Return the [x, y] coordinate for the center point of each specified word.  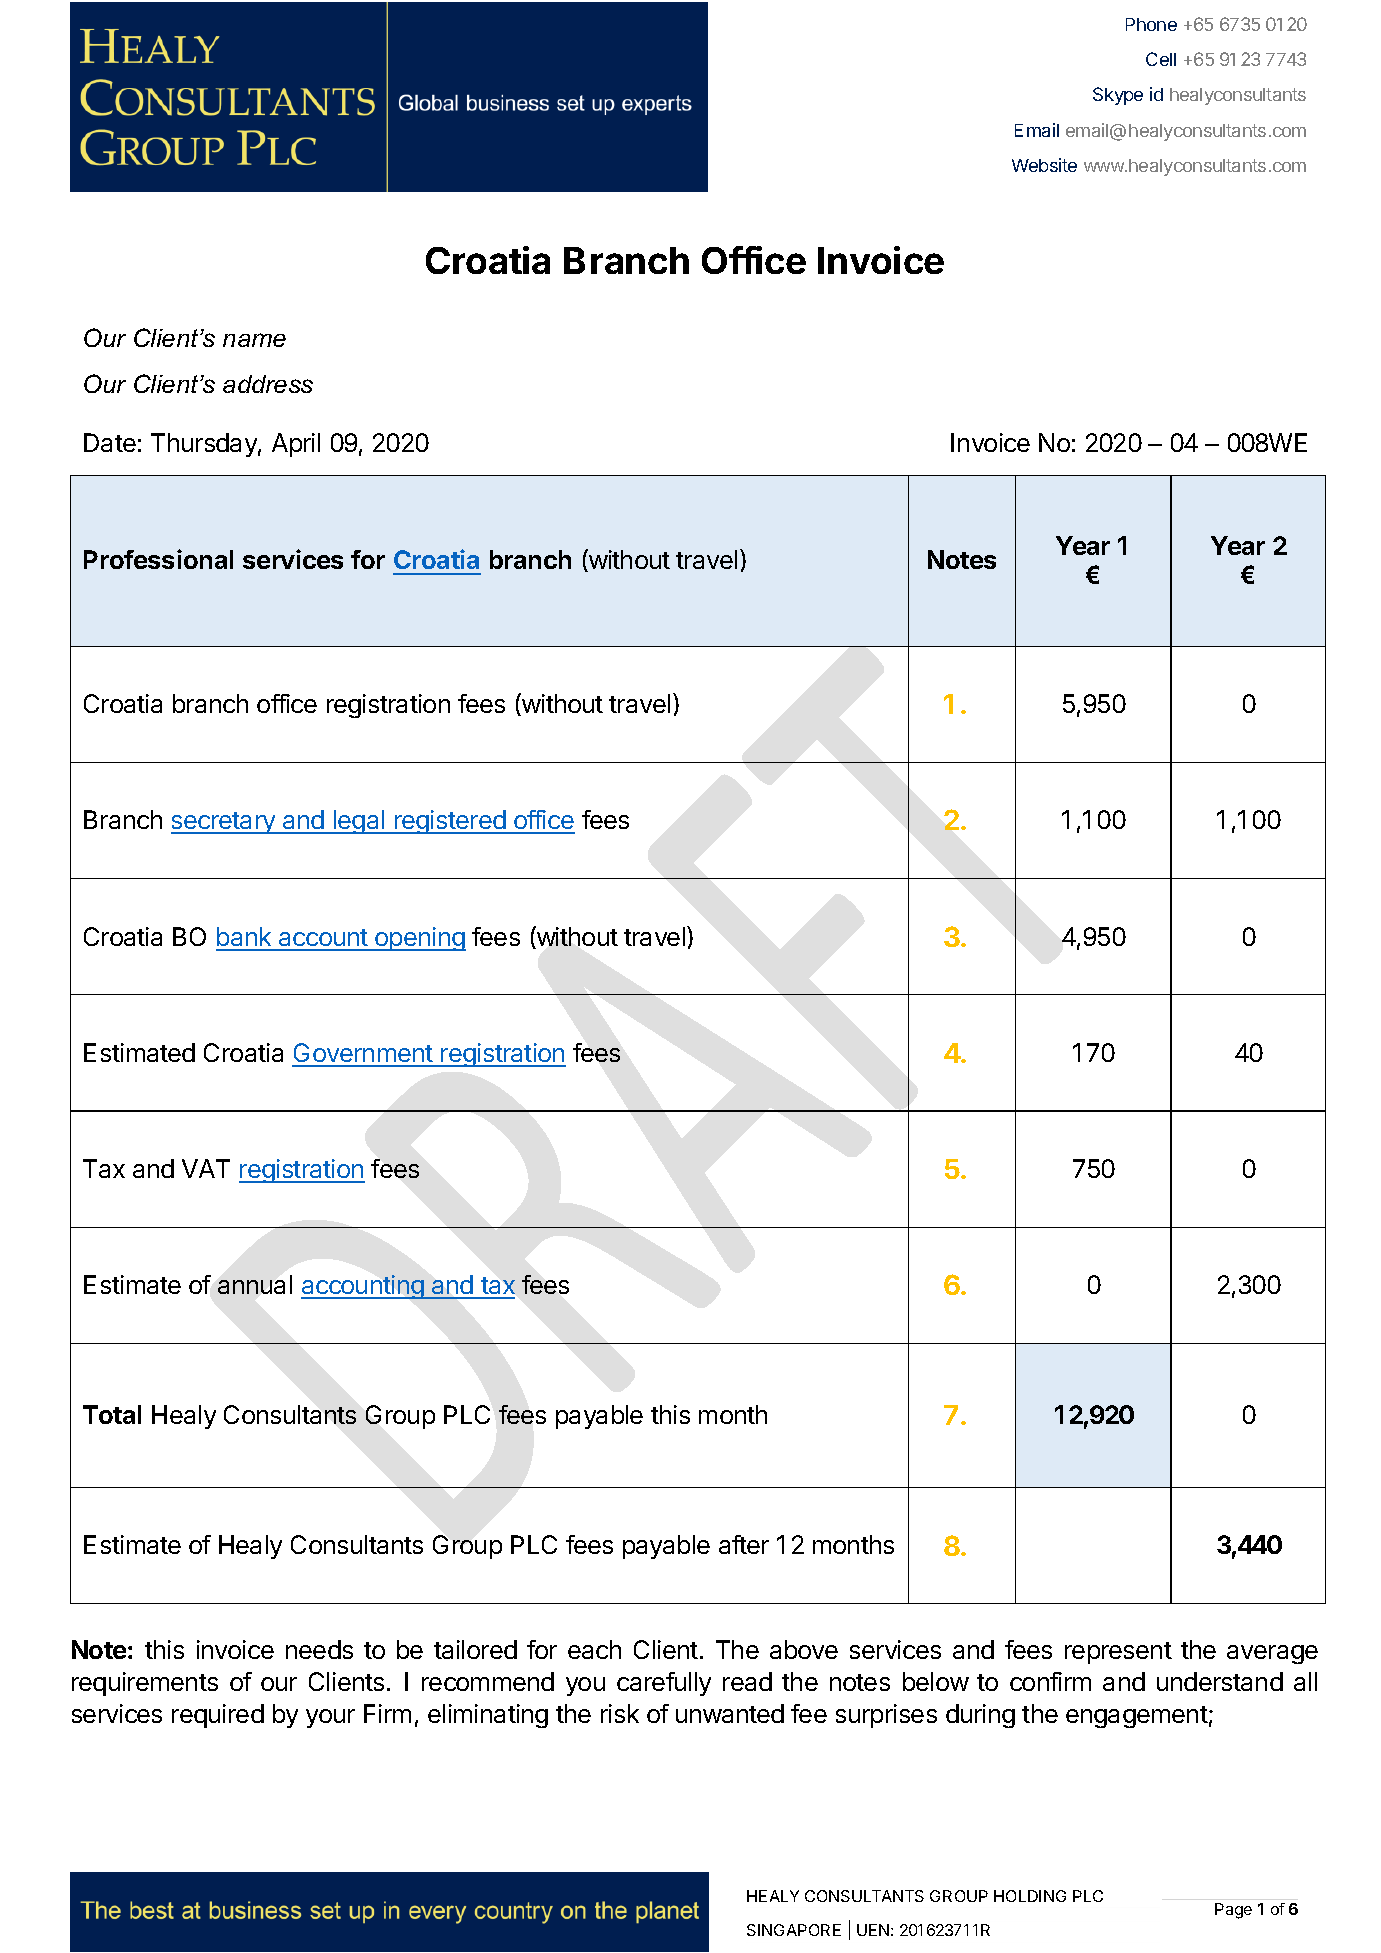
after [744, 1544]
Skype [1118, 96]
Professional [158, 559]
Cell [1161, 59]
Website [1044, 165]
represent [1118, 1653]
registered [450, 822]
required [218, 1716]
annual [255, 1284]
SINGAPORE [794, 1930]
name [254, 340]
